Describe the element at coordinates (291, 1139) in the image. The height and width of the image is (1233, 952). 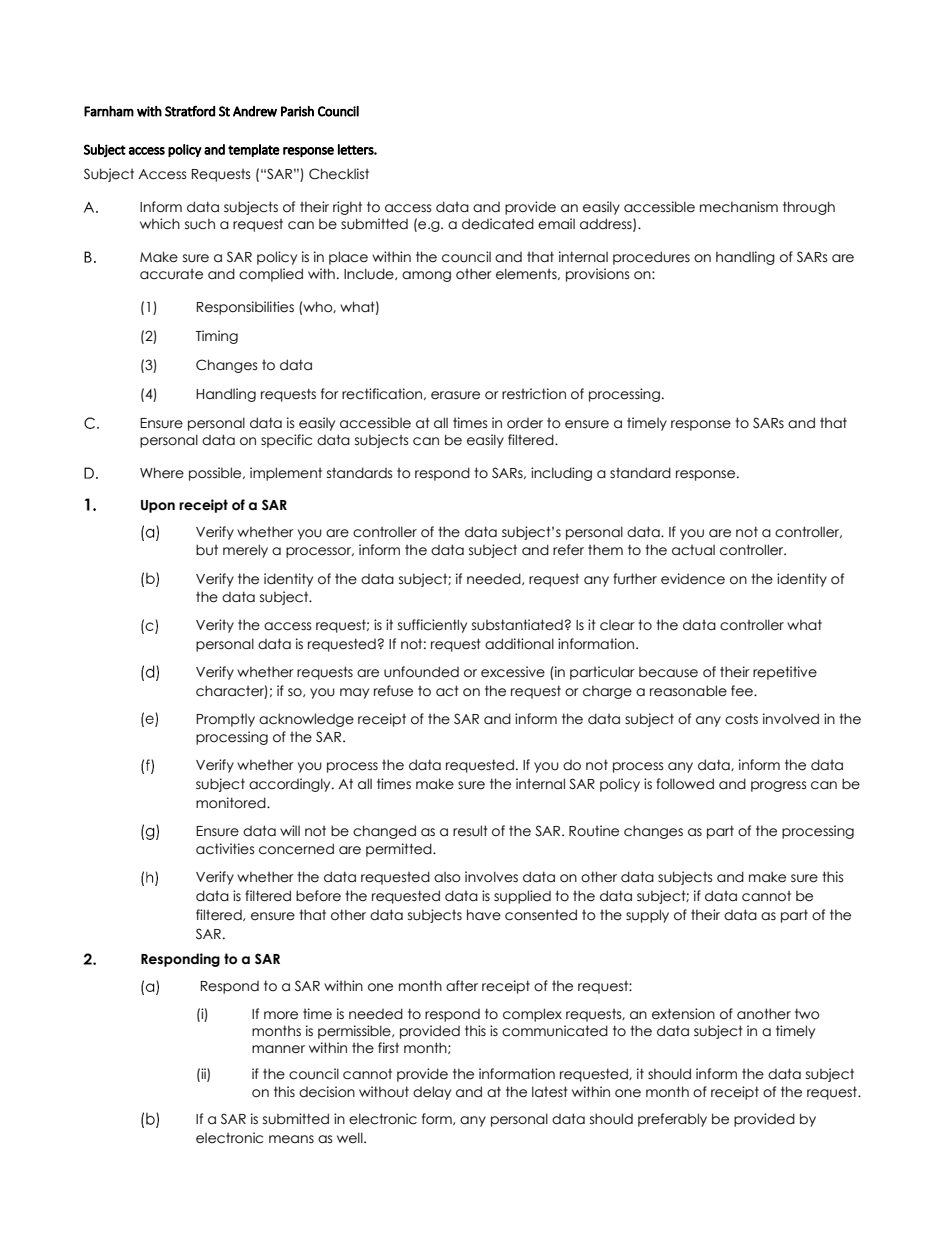
I see `means` at that location.
